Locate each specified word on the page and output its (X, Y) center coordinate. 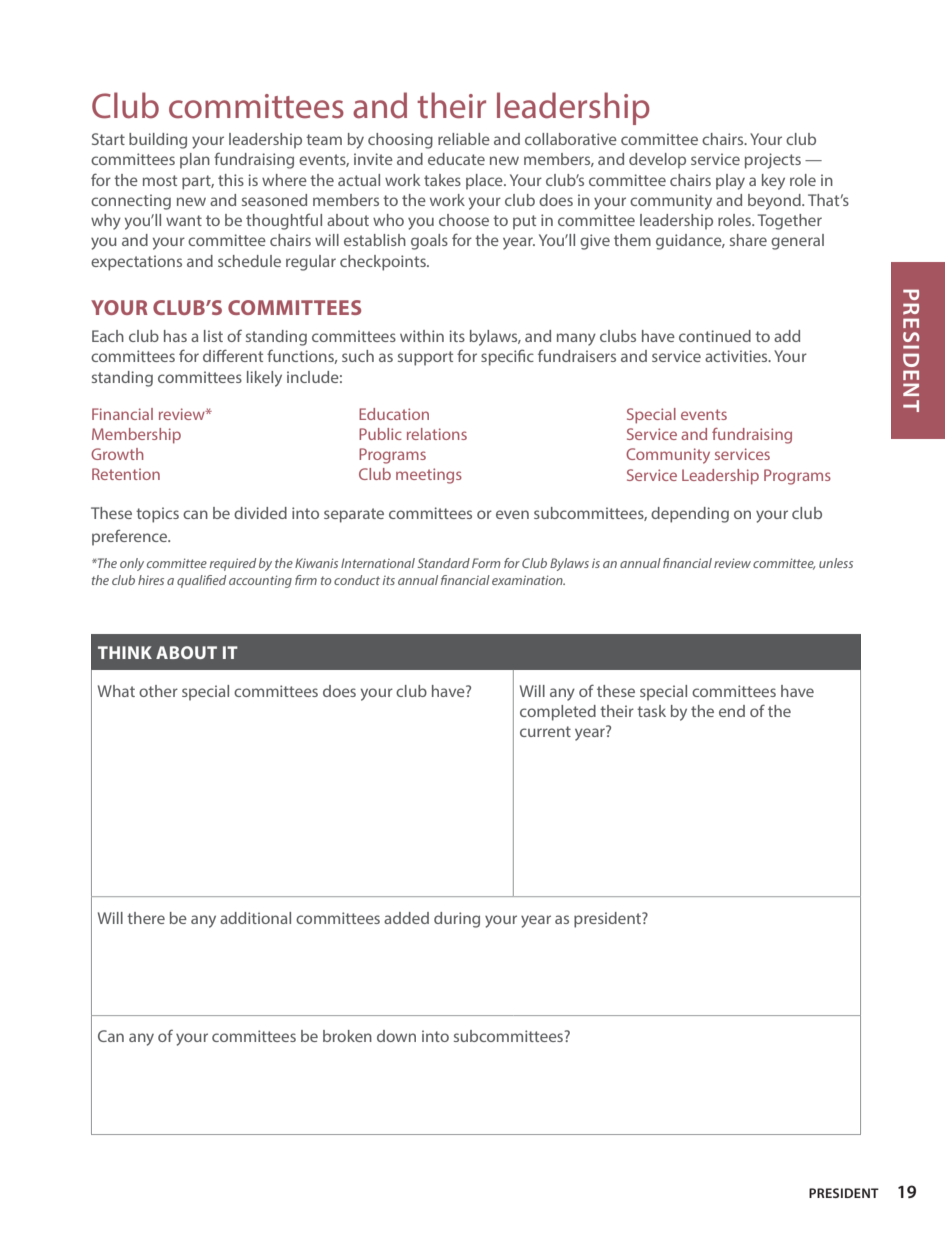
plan (195, 161)
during (457, 920)
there (146, 918)
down (396, 1036)
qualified (201, 581)
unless (836, 563)
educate (456, 159)
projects (773, 161)
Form (486, 563)
